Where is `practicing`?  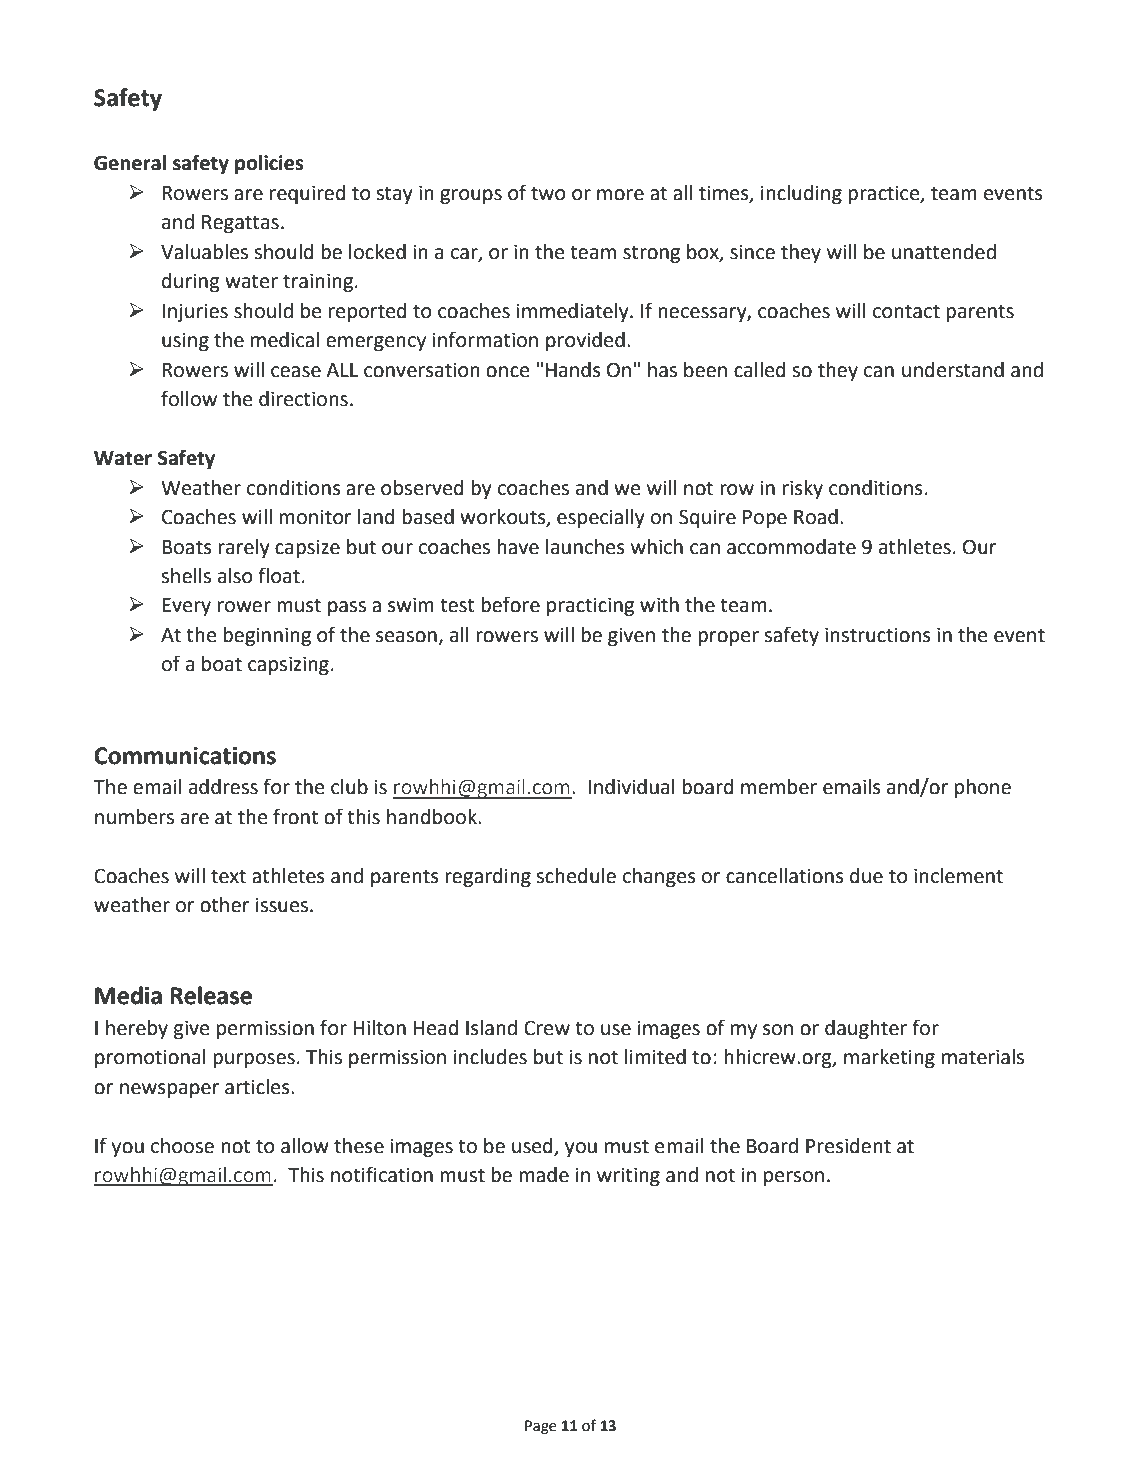 practicing is located at coordinates (590, 607).
